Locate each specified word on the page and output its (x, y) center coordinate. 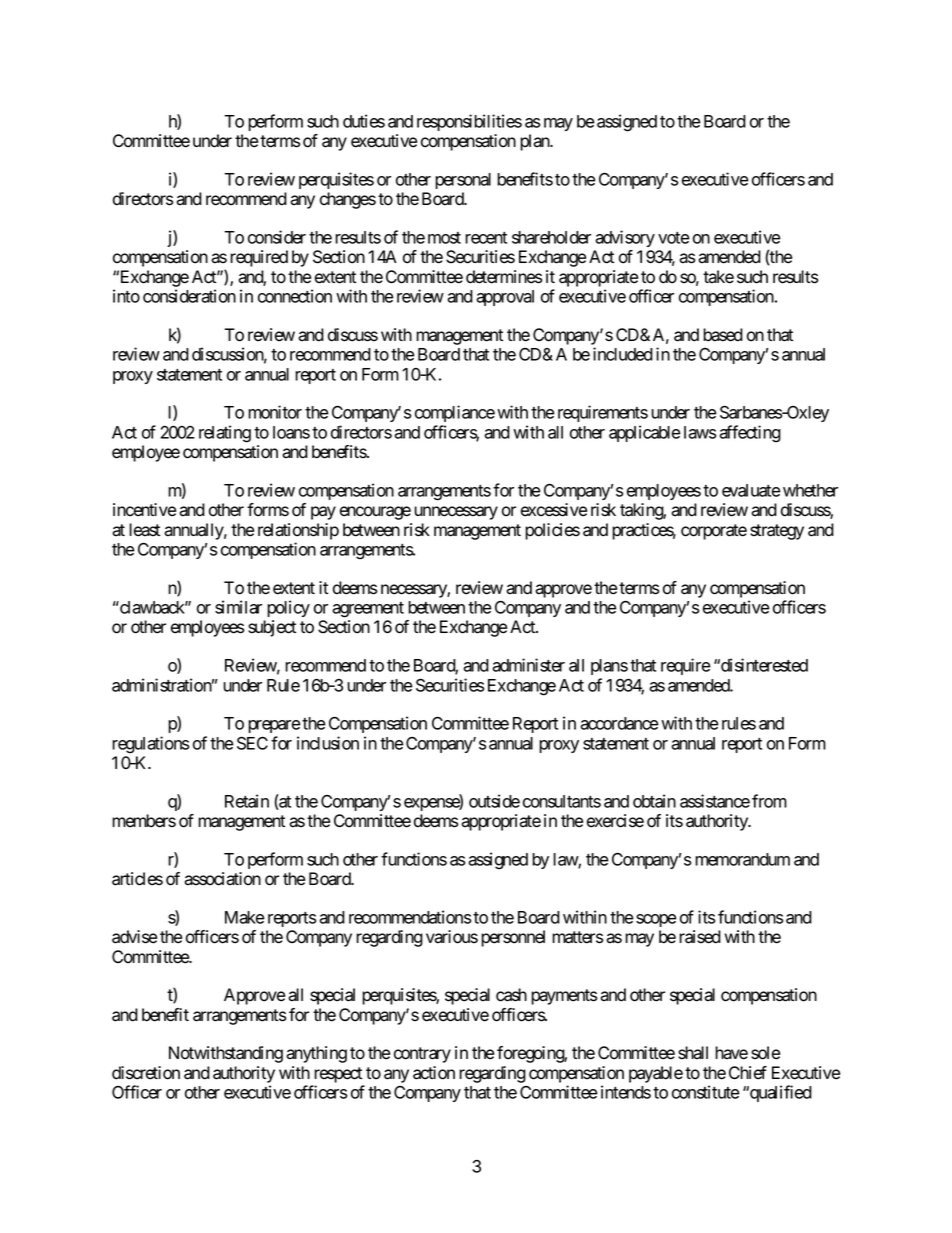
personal (463, 181)
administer (528, 665)
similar (238, 607)
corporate (714, 532)
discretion (146, 1073)
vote (674, 238)
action (434, 1073)
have (731, 1053)
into (126, 296)
